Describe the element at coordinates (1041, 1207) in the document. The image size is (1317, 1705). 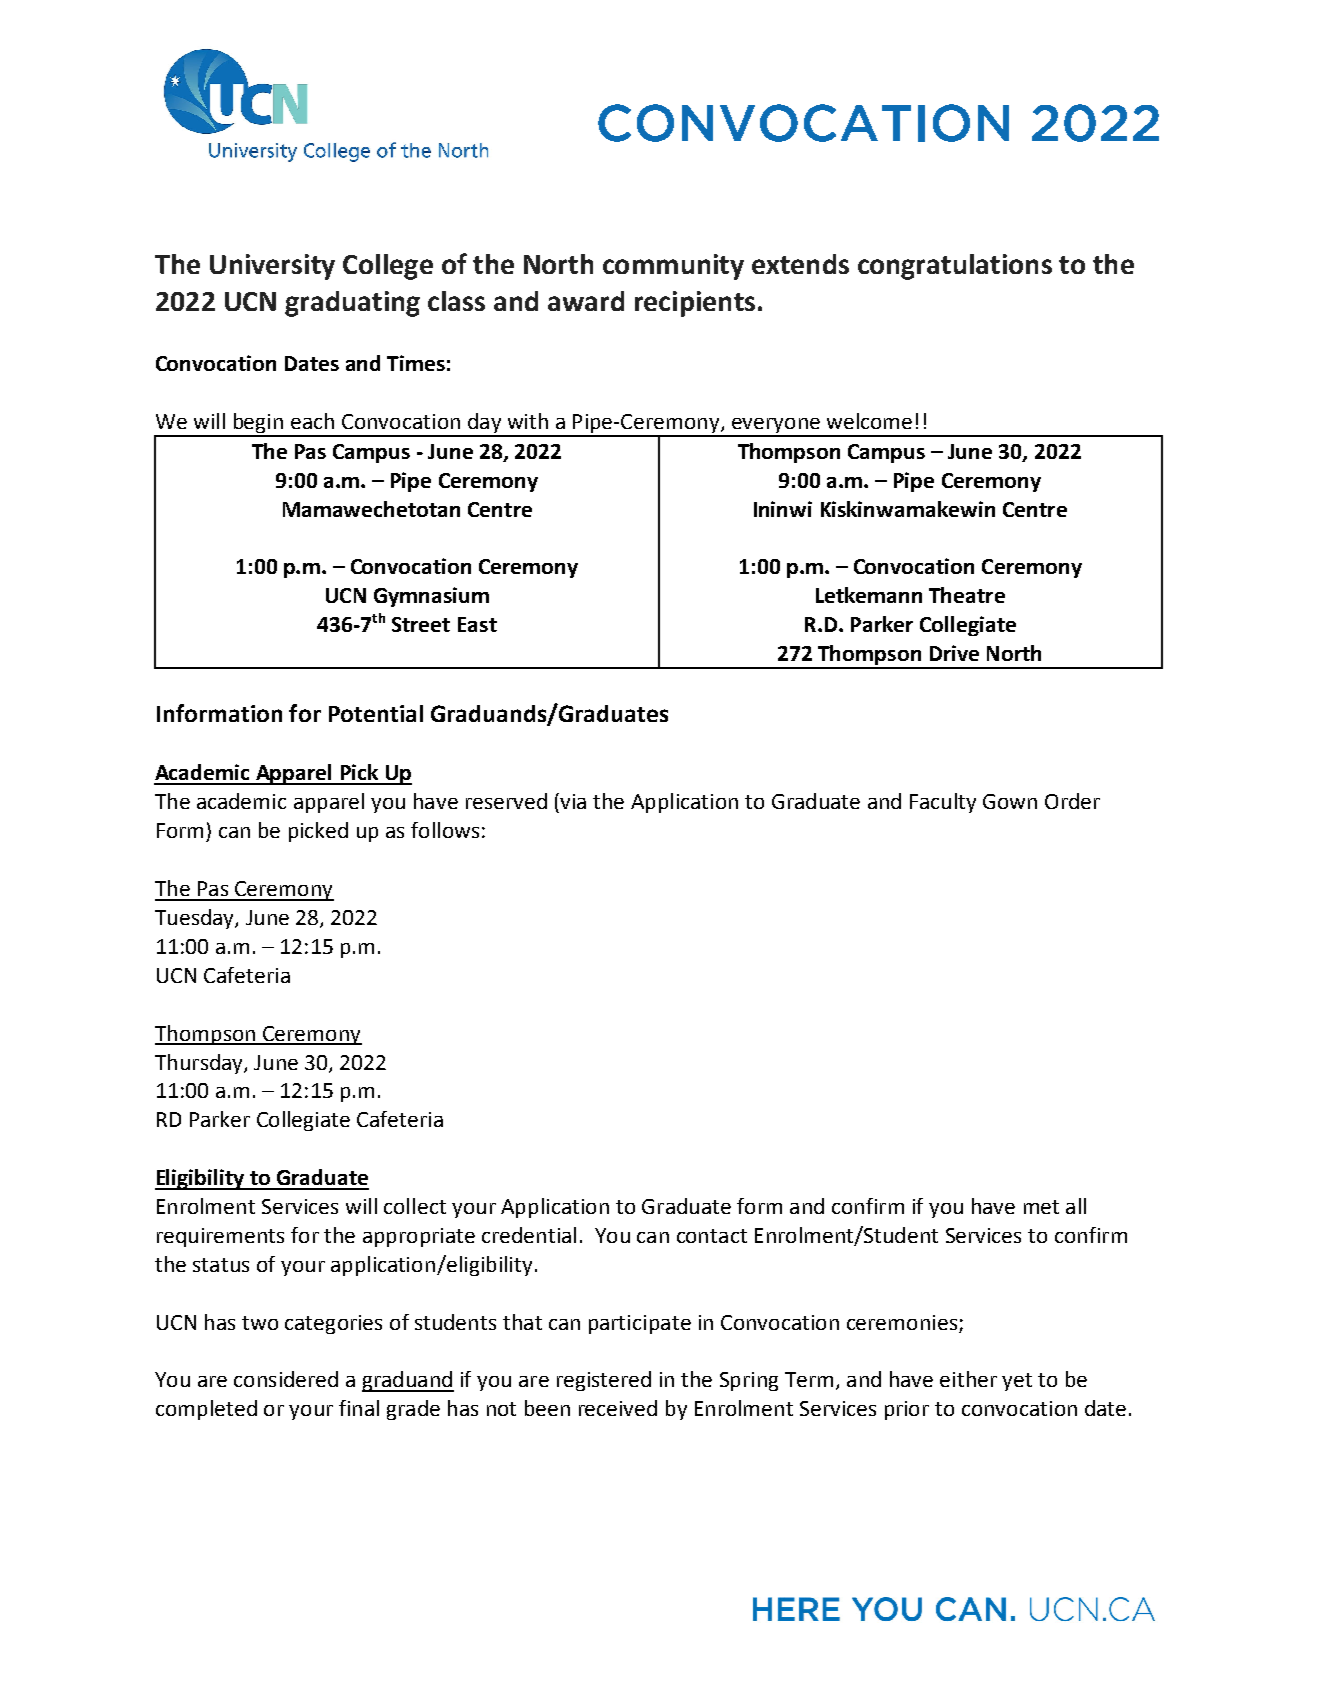
I see `met` at that location.
